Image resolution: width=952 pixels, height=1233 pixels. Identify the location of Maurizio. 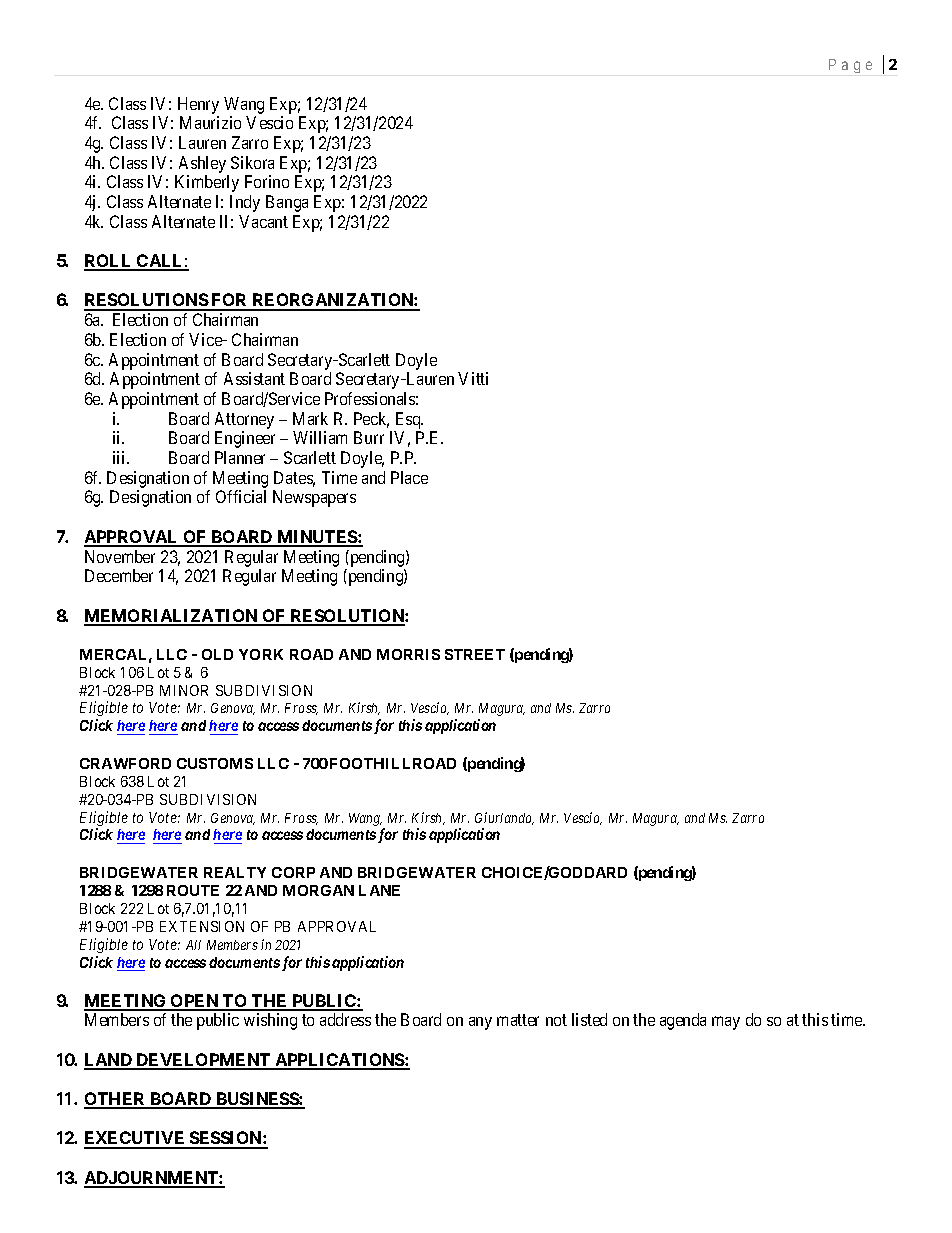
(210, 122).
